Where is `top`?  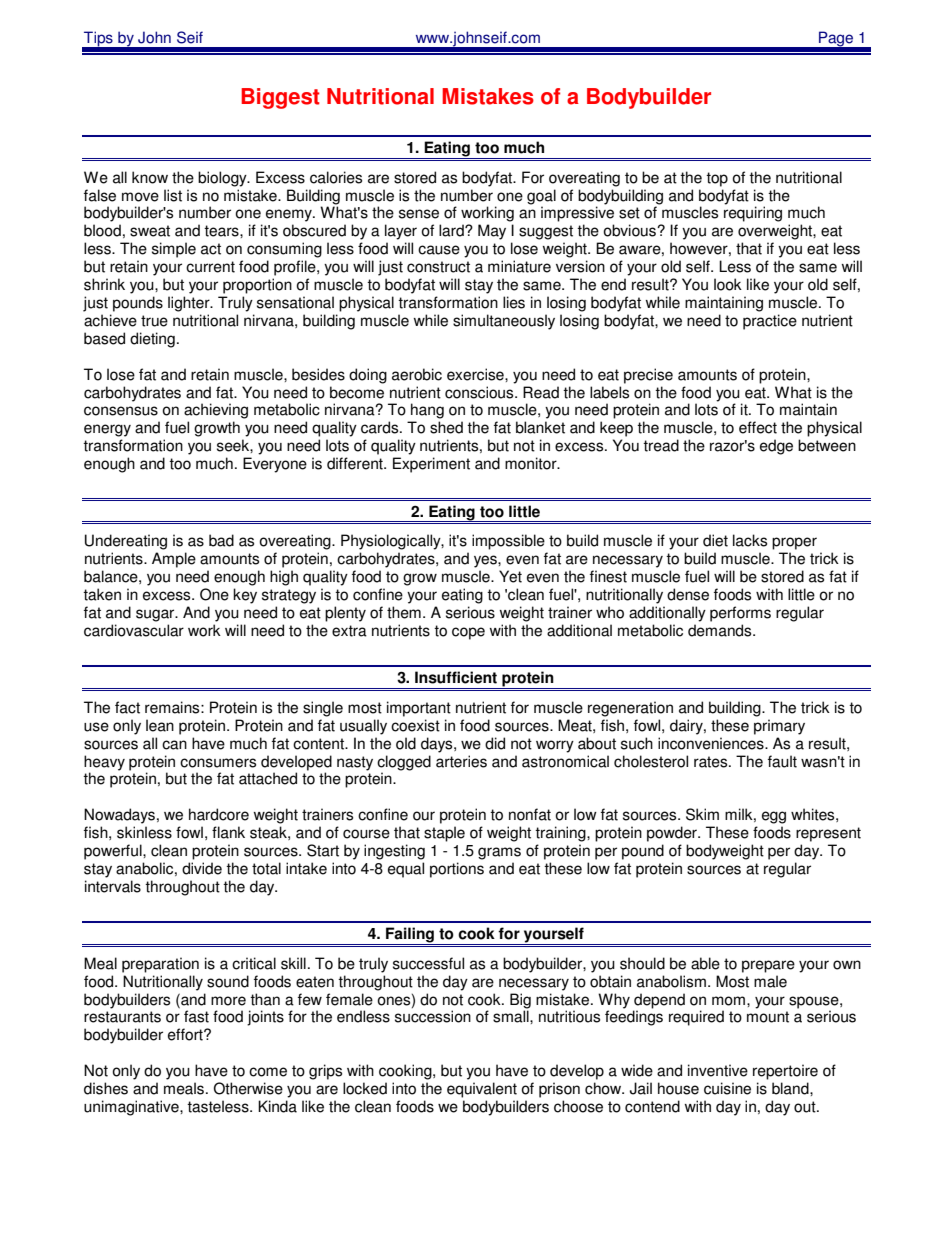
top is located at coordinates (717, 179).
